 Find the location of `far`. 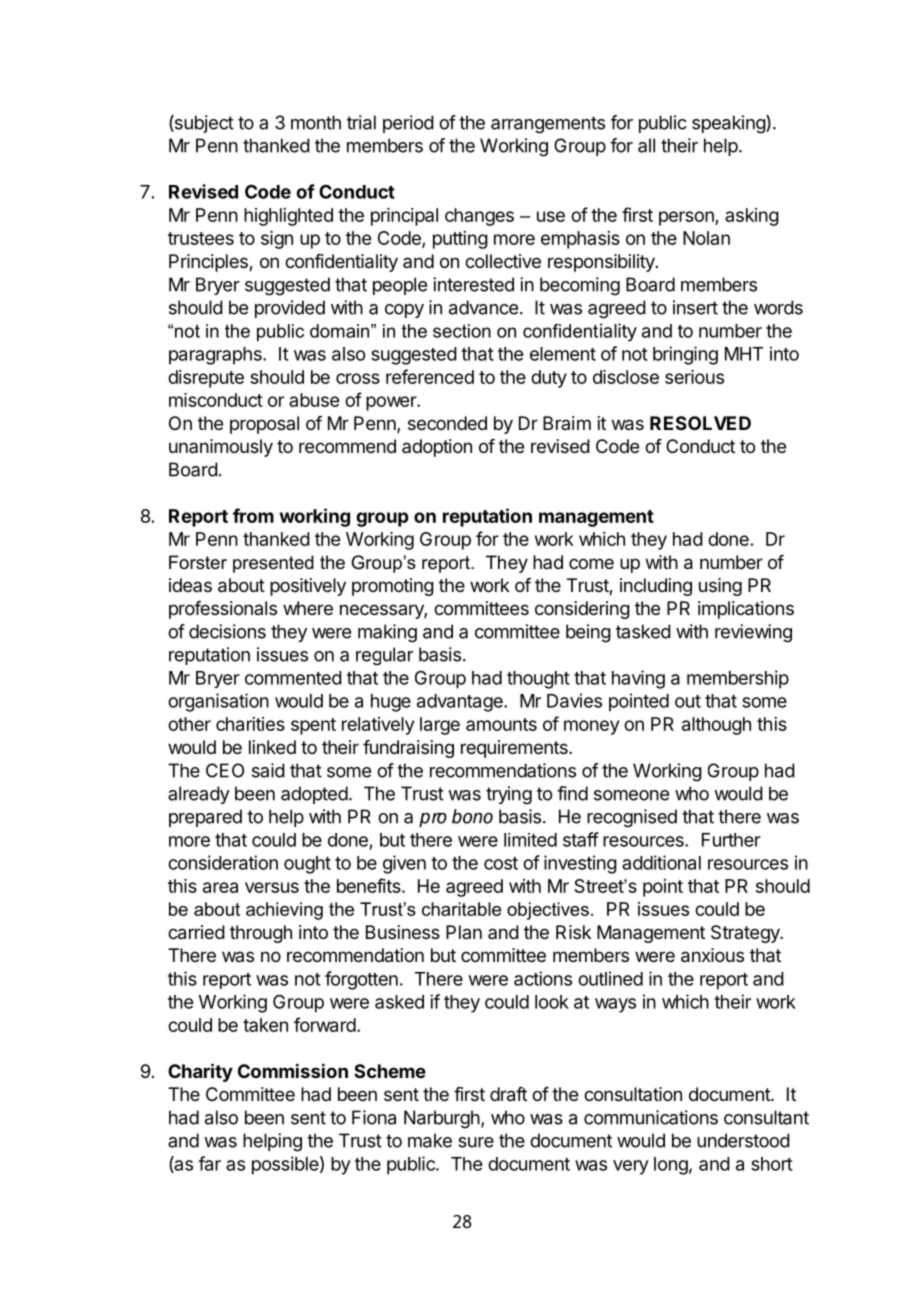

far is located at coordinates (209, 1163).
